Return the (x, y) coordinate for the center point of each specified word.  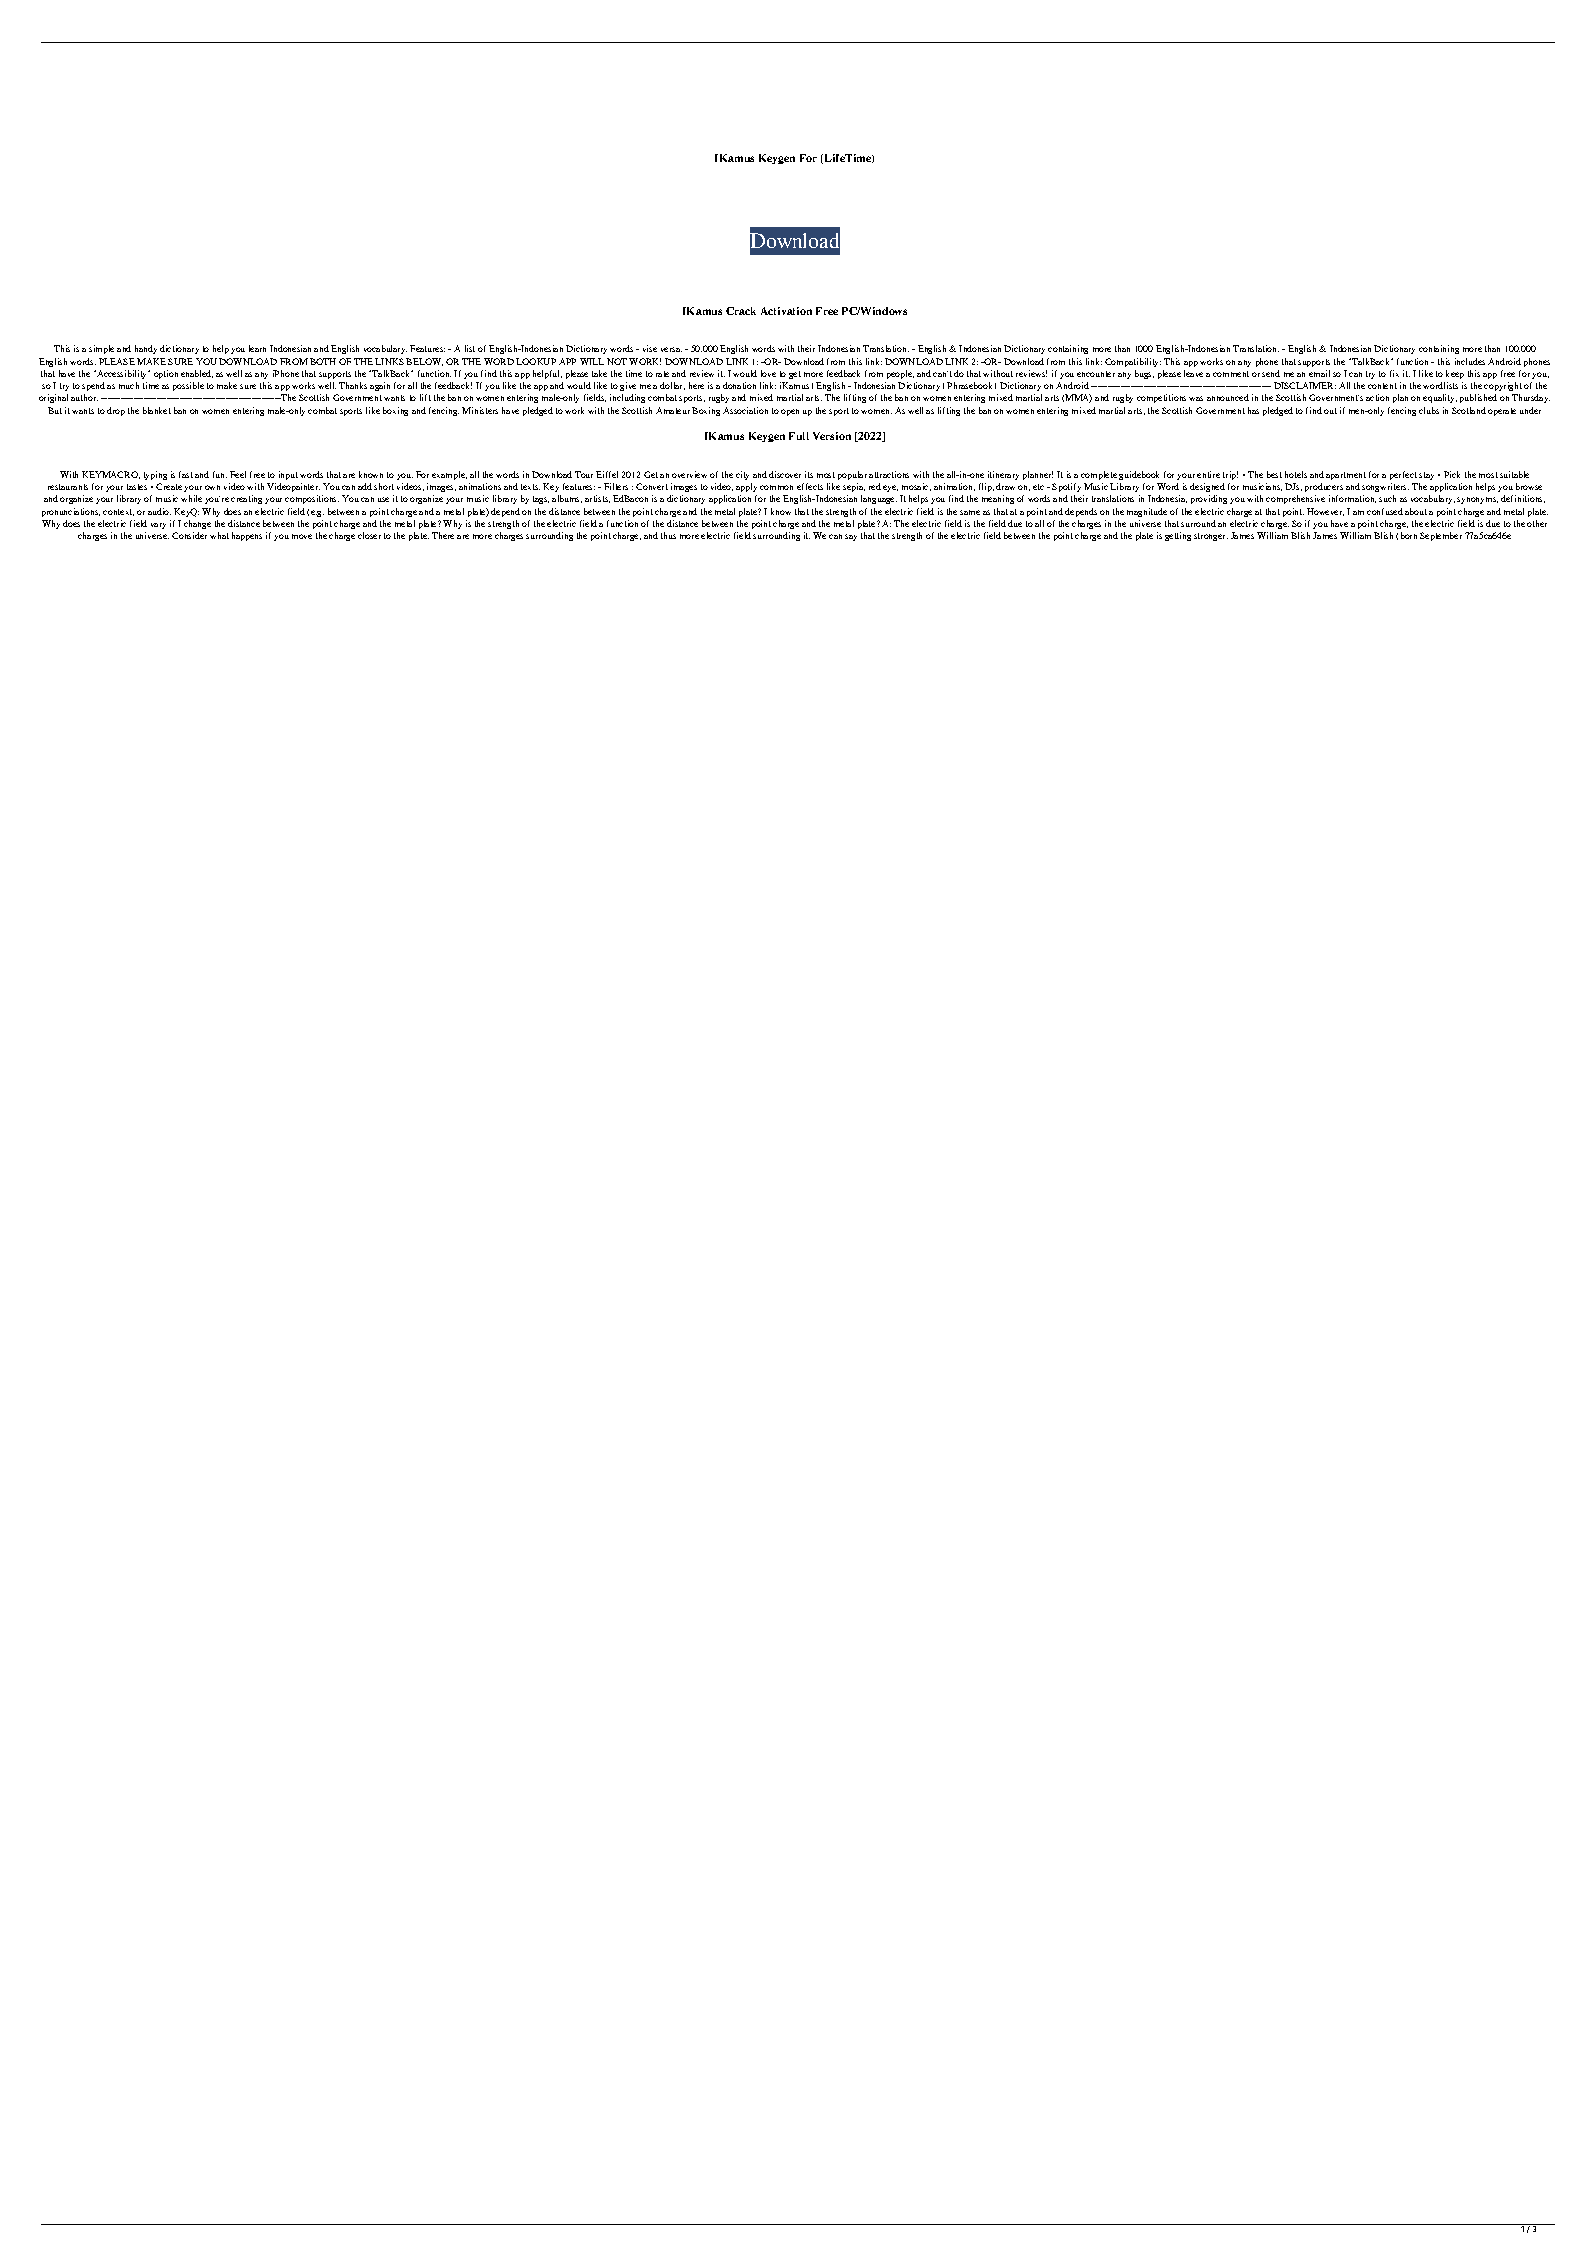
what (219, 535)
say (851, 537)
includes (1470, 361)
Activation (786, 311)
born (1409, 535)
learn (257, 348)
